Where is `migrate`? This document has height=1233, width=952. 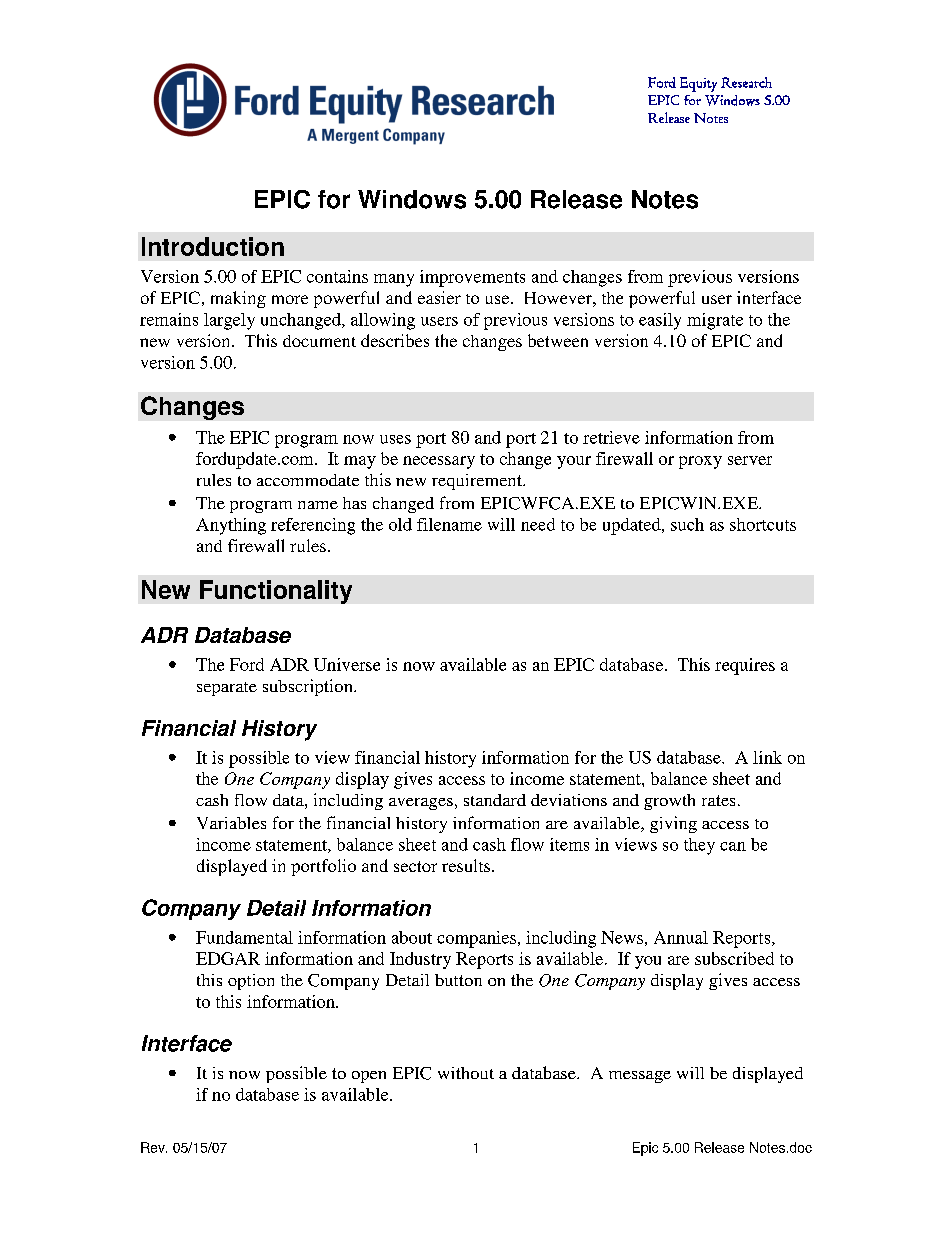
migrate is located at coordinates (715, 321).
